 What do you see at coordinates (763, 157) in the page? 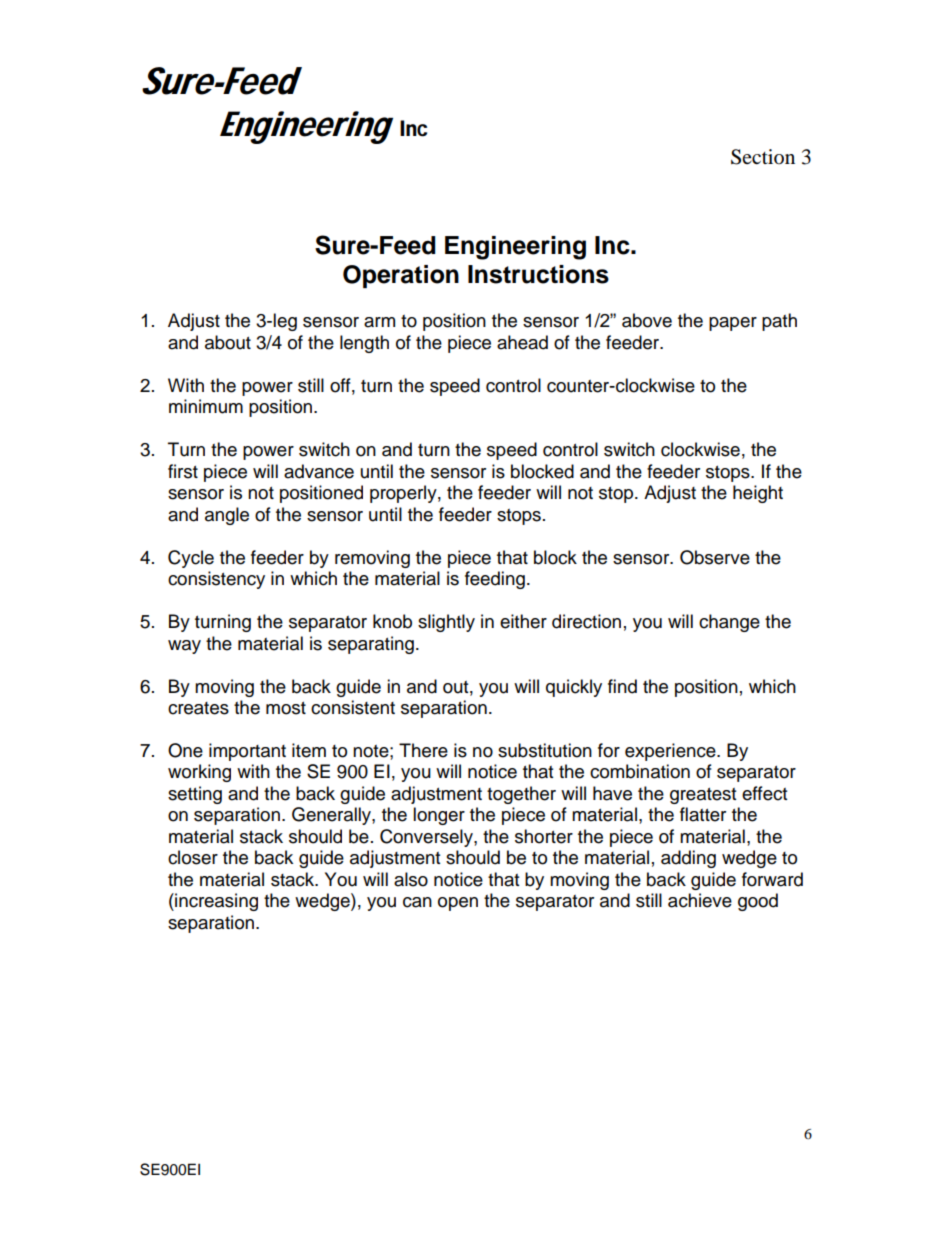
I see `Section` at bounding box center [763, 157].
